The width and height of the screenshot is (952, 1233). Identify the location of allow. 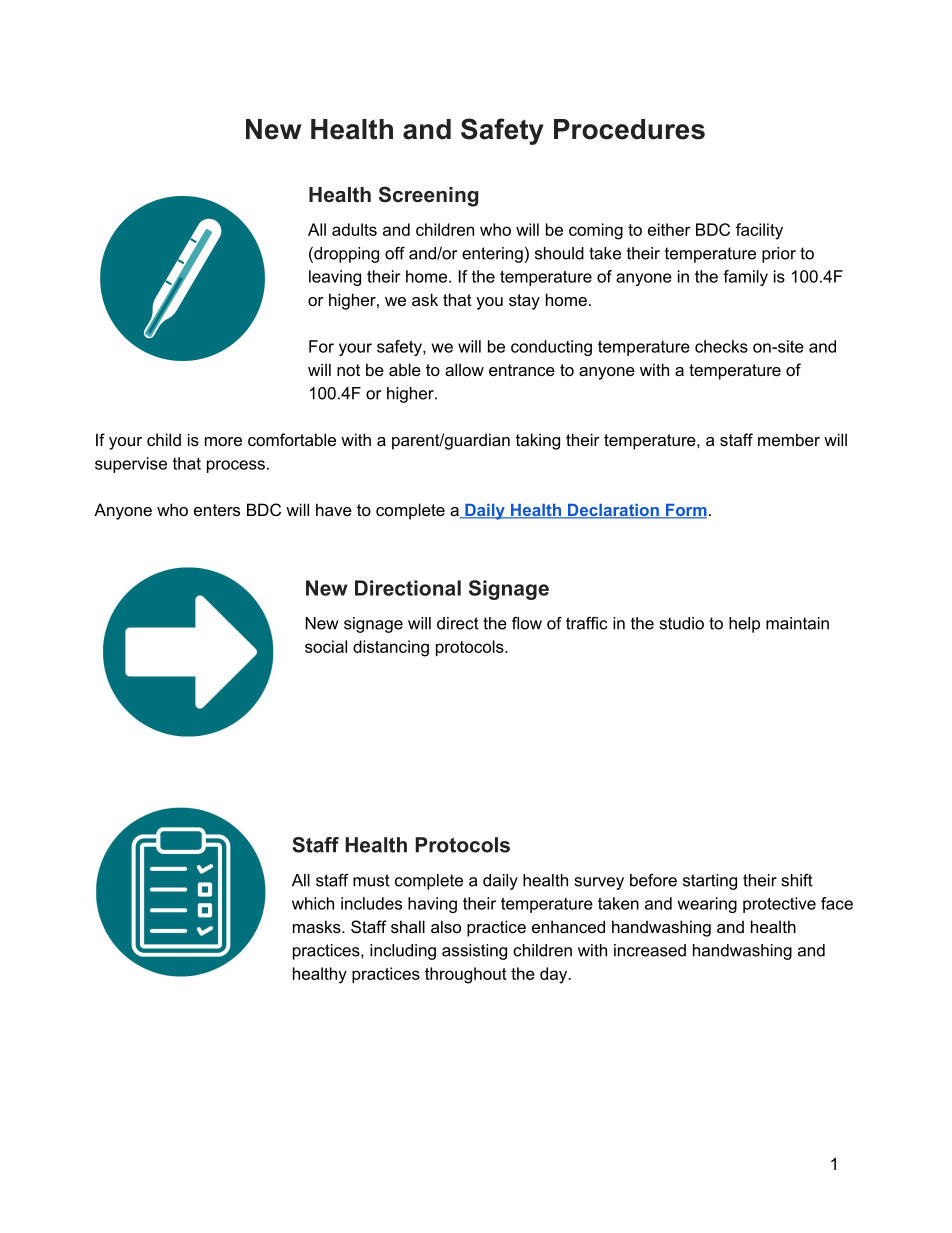
(464, 369).
